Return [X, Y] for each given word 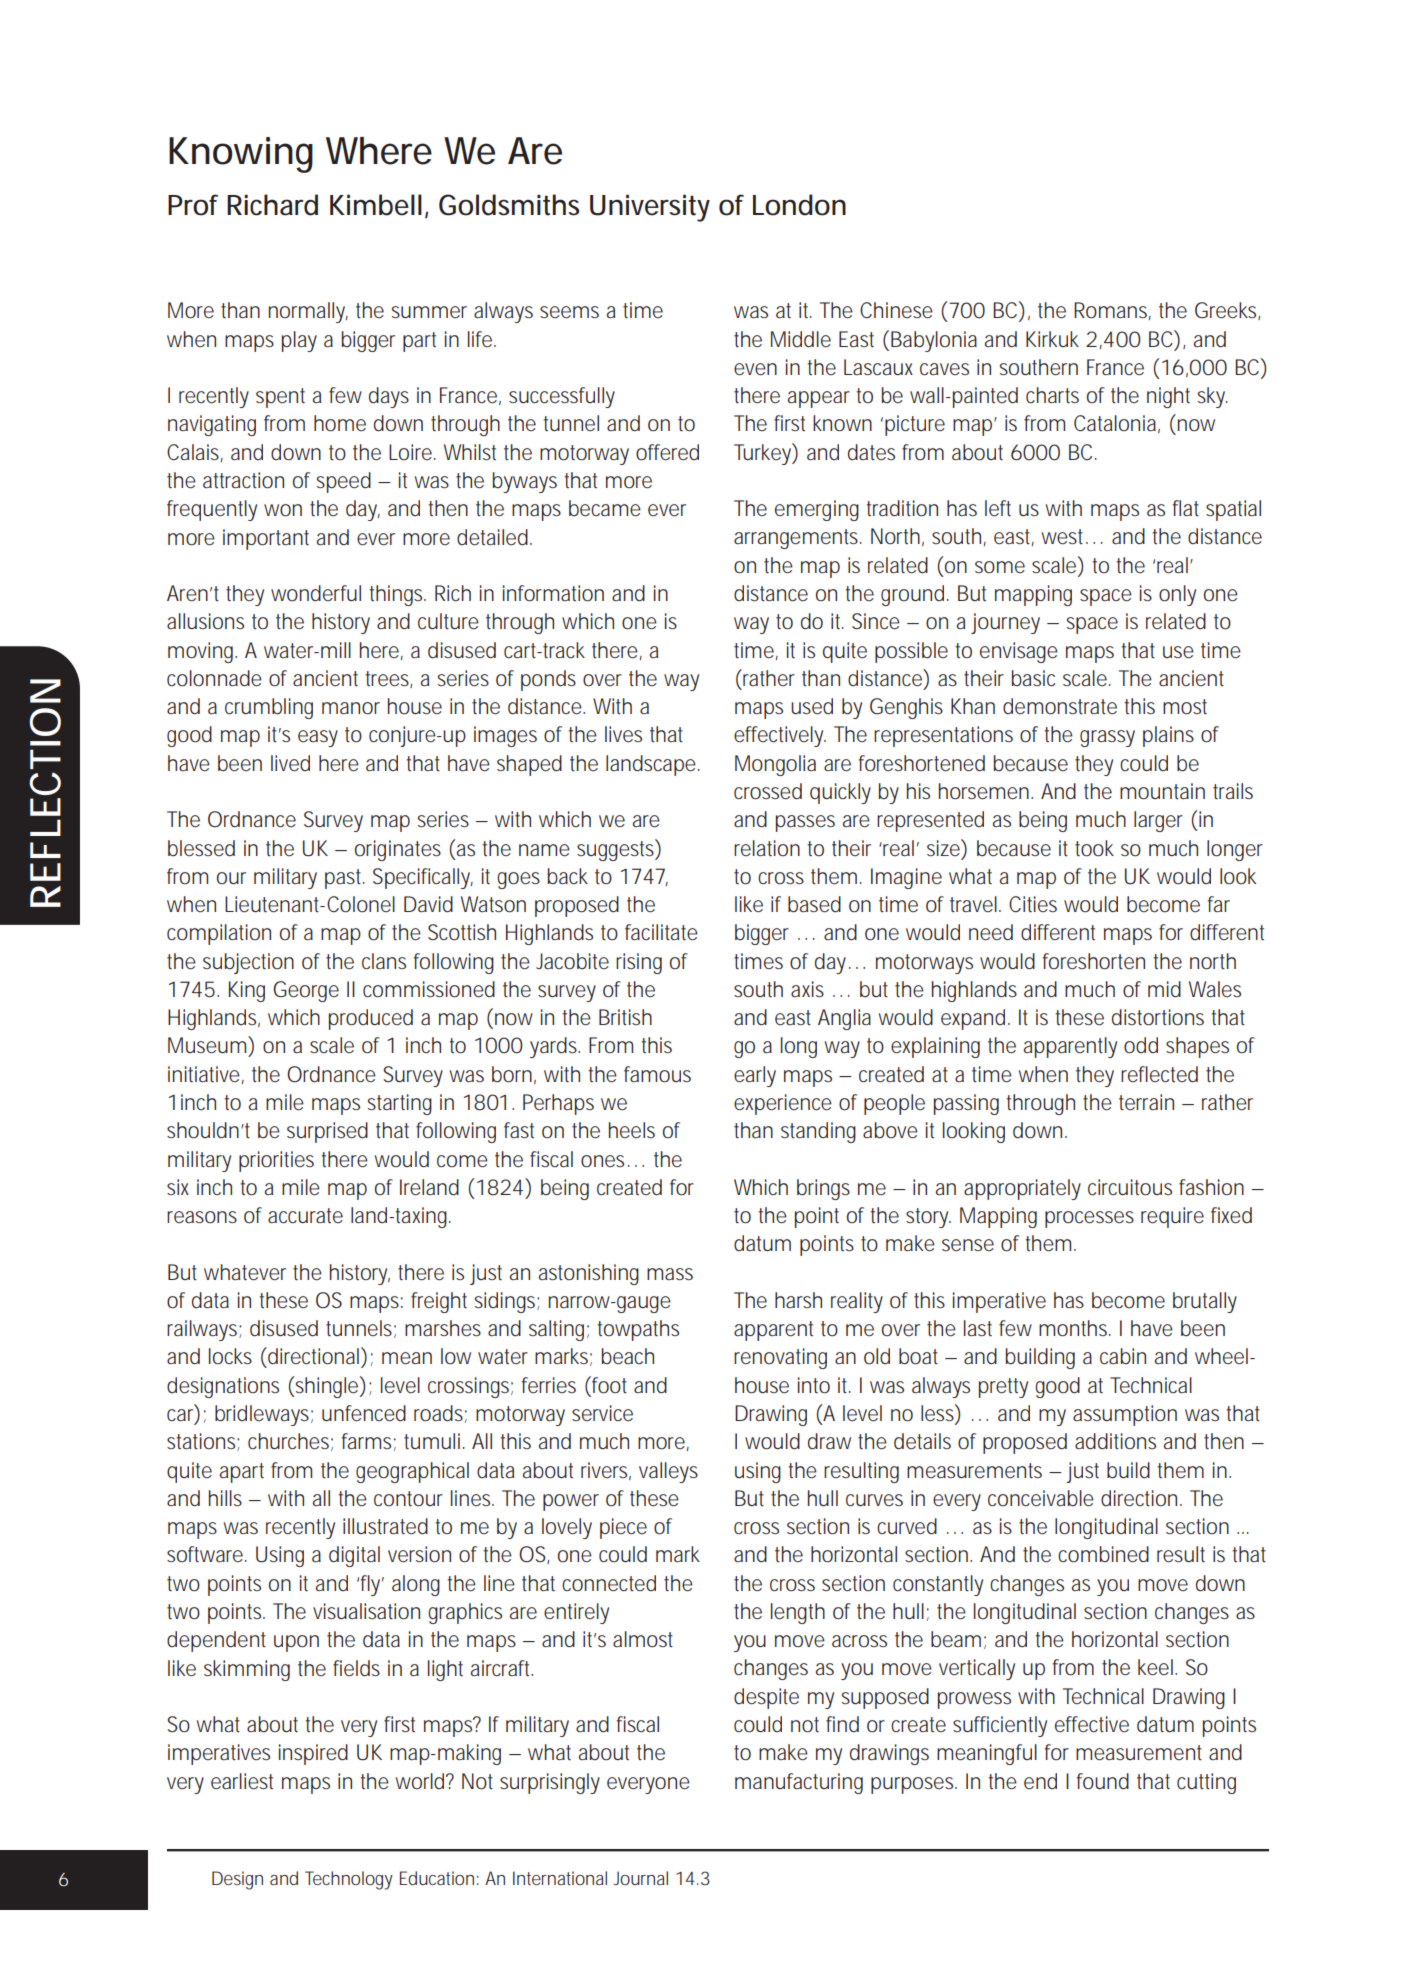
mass [670, 1274]
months [1073, 1328]
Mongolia [775, 765]
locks [230, 1356]
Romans [1110, 310]
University [650, 208]
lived [290, 763]
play [299, 341]
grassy [1107, 738]
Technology [349, 1880]
